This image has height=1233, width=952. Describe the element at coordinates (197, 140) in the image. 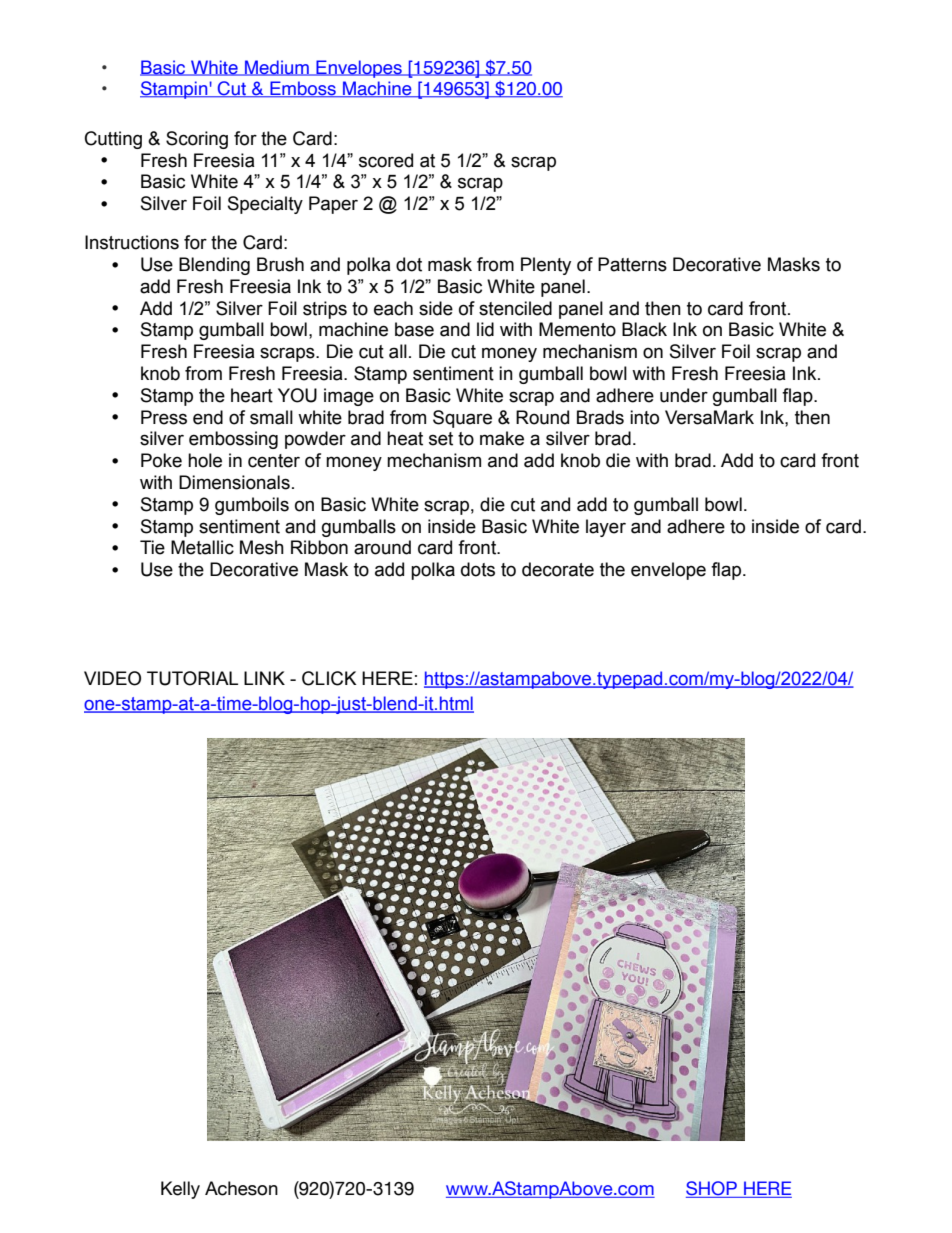

I see `Scoring` at that location.
